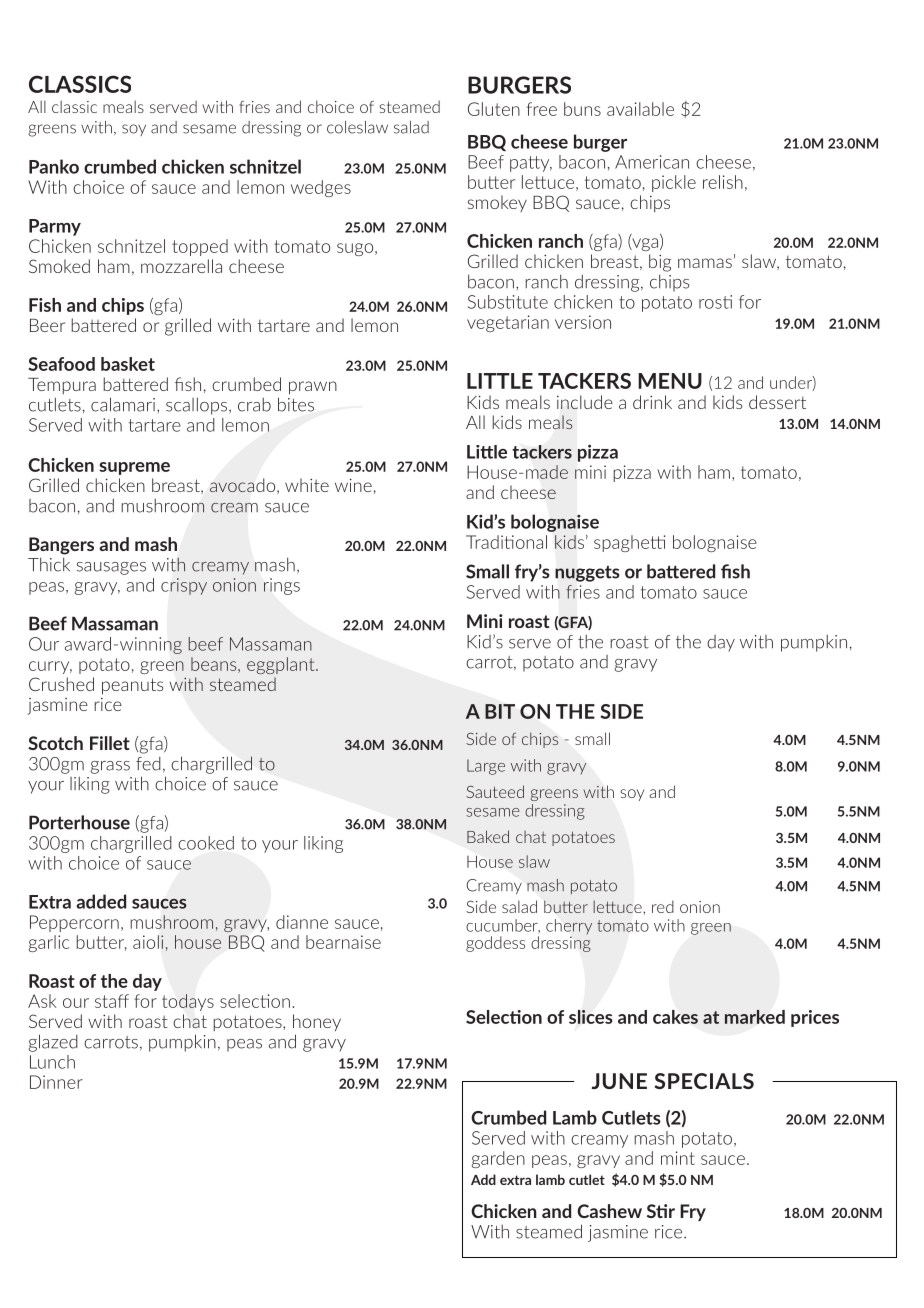  What do you see at coordinates (652, 162) in the screenshot?
I see `American` at bounding box center [652, 162].
